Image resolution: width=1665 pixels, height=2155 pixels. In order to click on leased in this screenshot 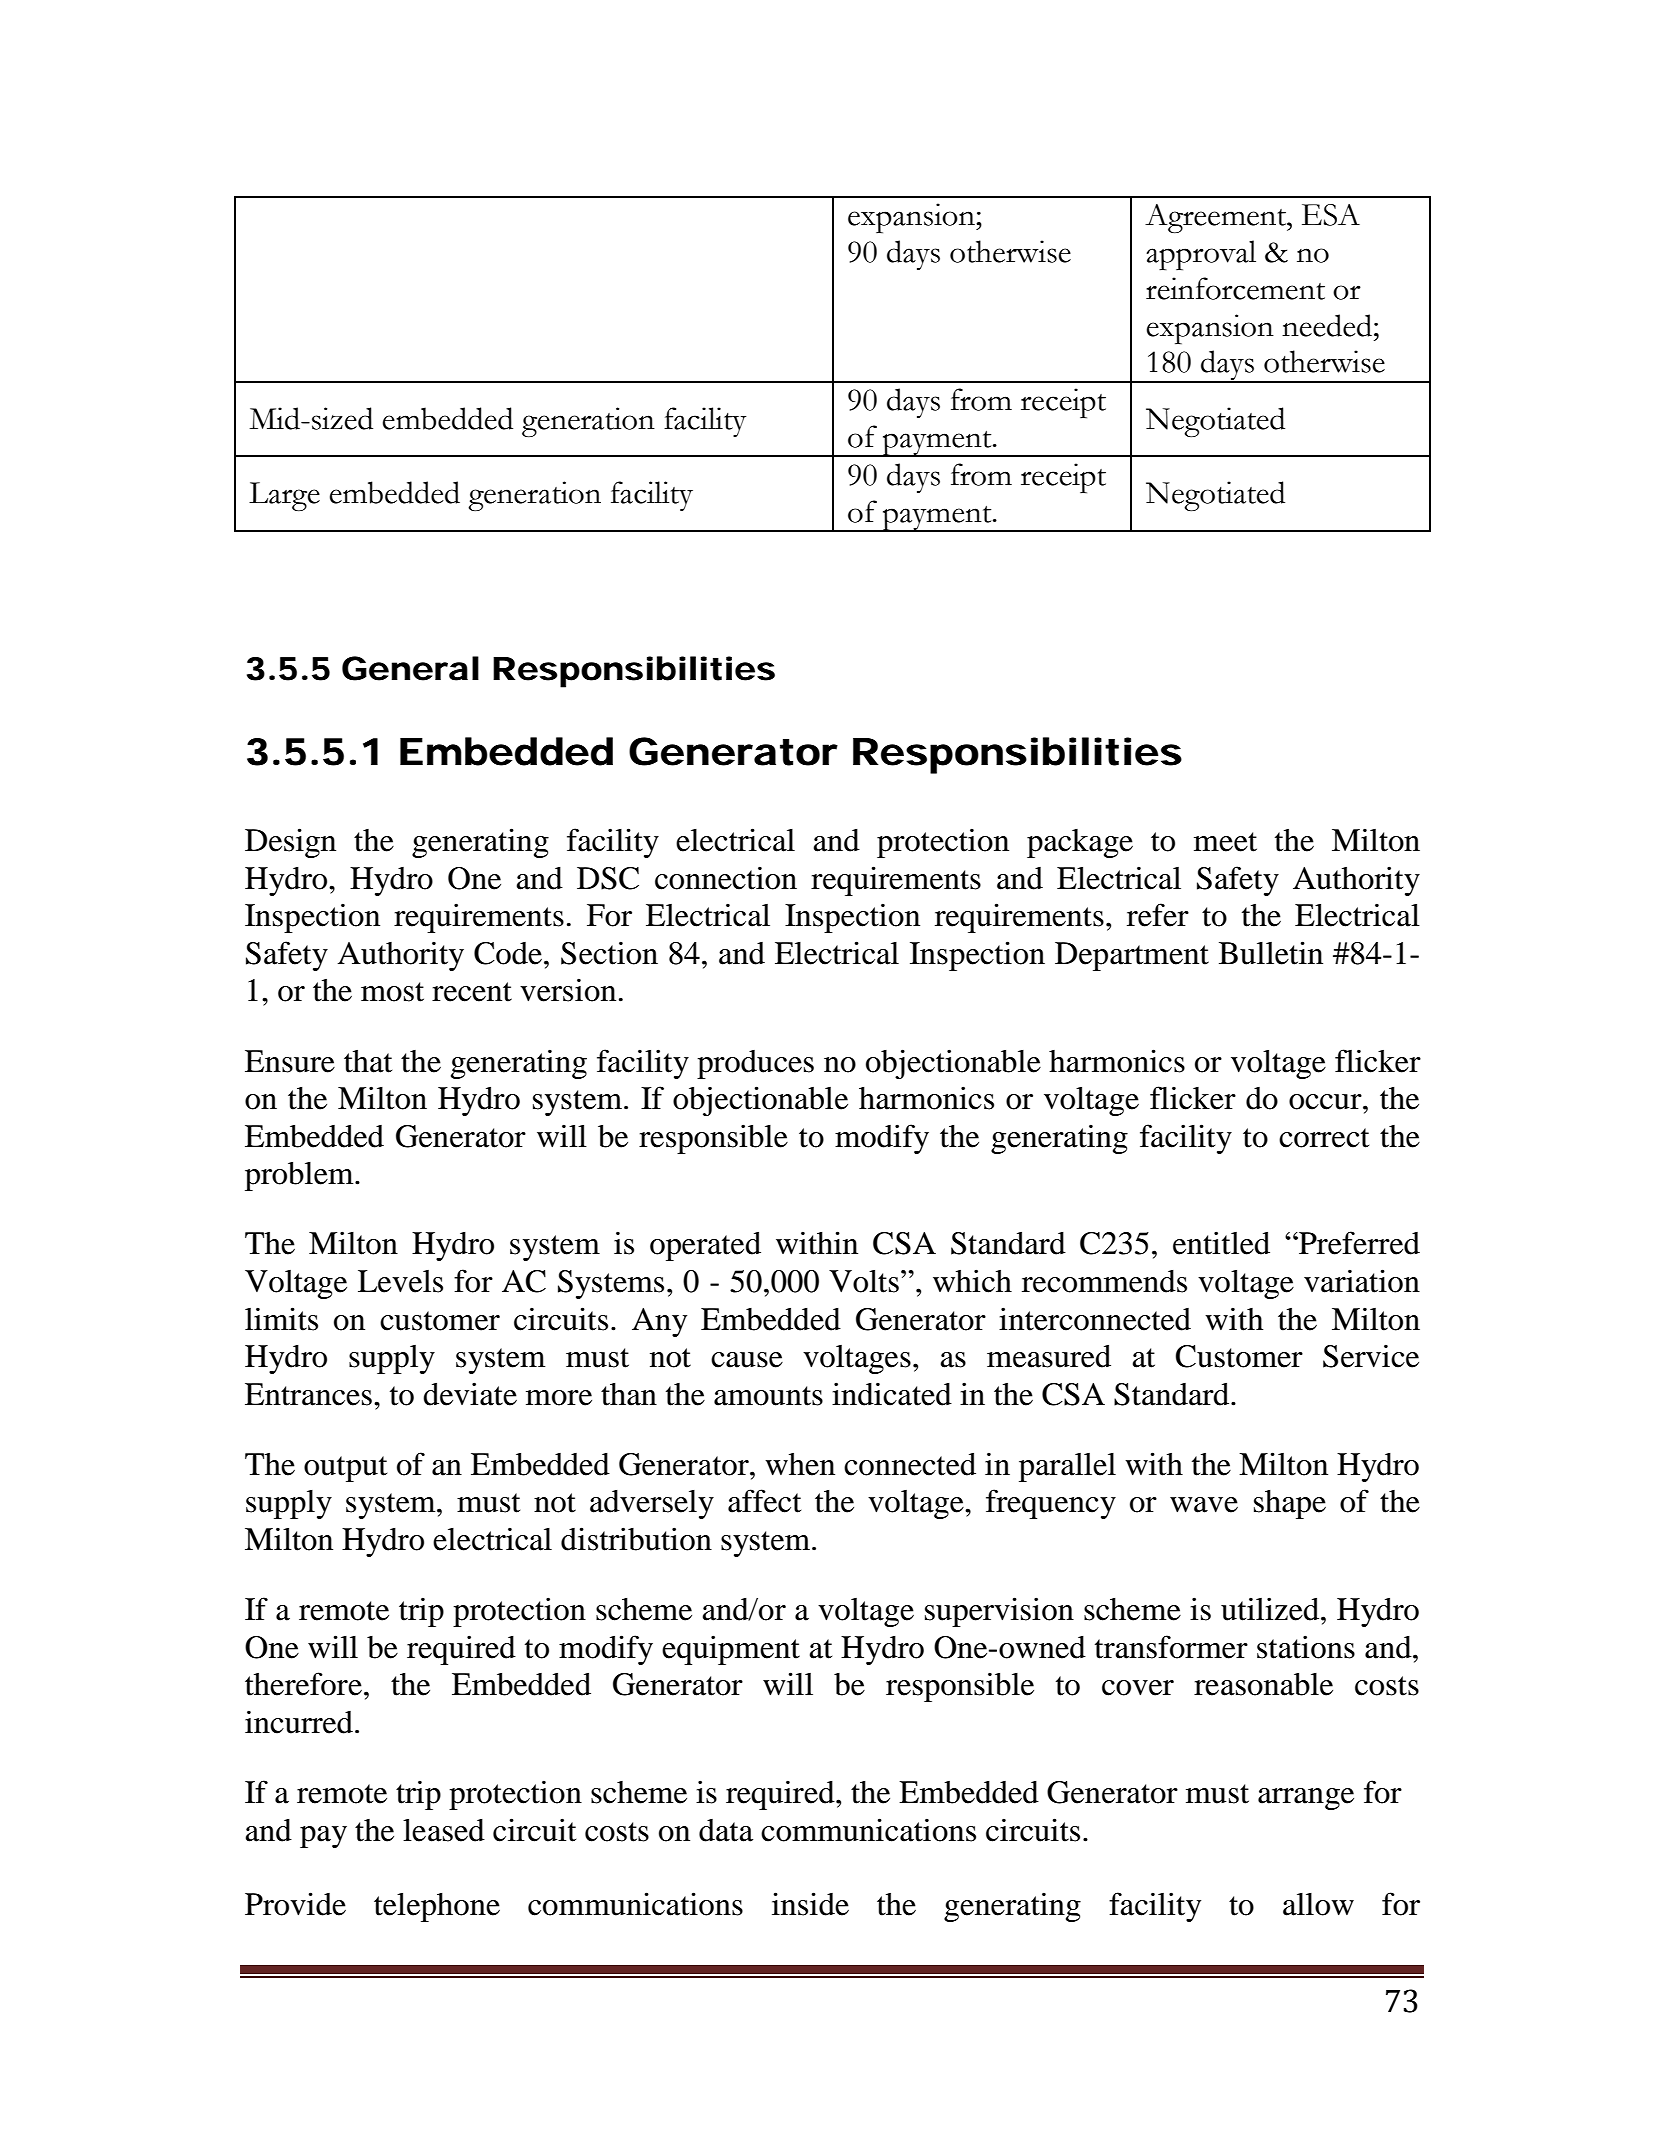, I will do `click(444, 1830)`.
